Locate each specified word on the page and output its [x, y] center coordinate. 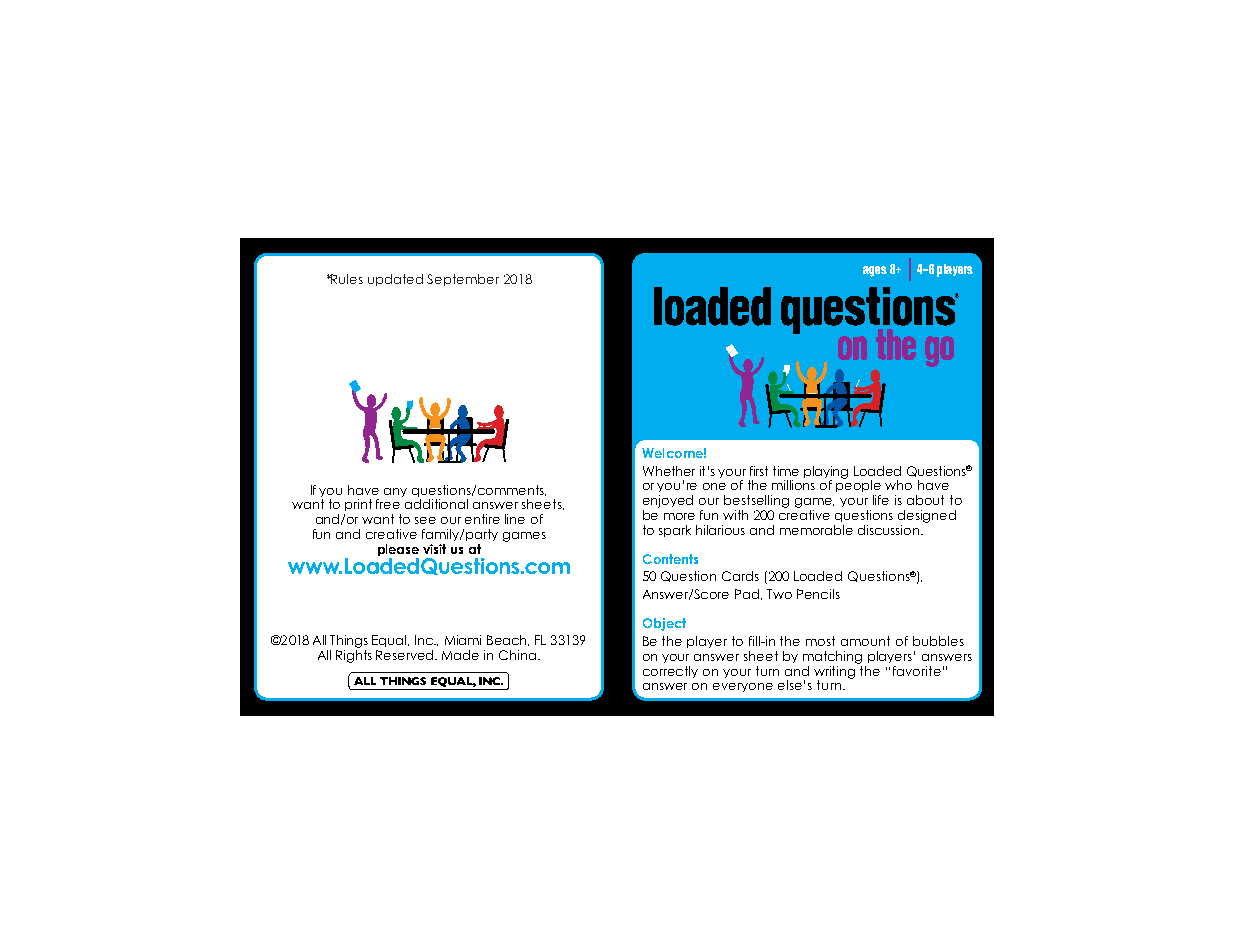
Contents [670, 559]
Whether [669, 471]
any [395, 492]
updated [395, 280]
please [398, 551]
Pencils [818, 594]
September [463, 280]
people [858, 487]
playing [826, 473]
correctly [670, 672]
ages [875, 271]
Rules [346, 279]
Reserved [406, 655]
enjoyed [668, 501]
